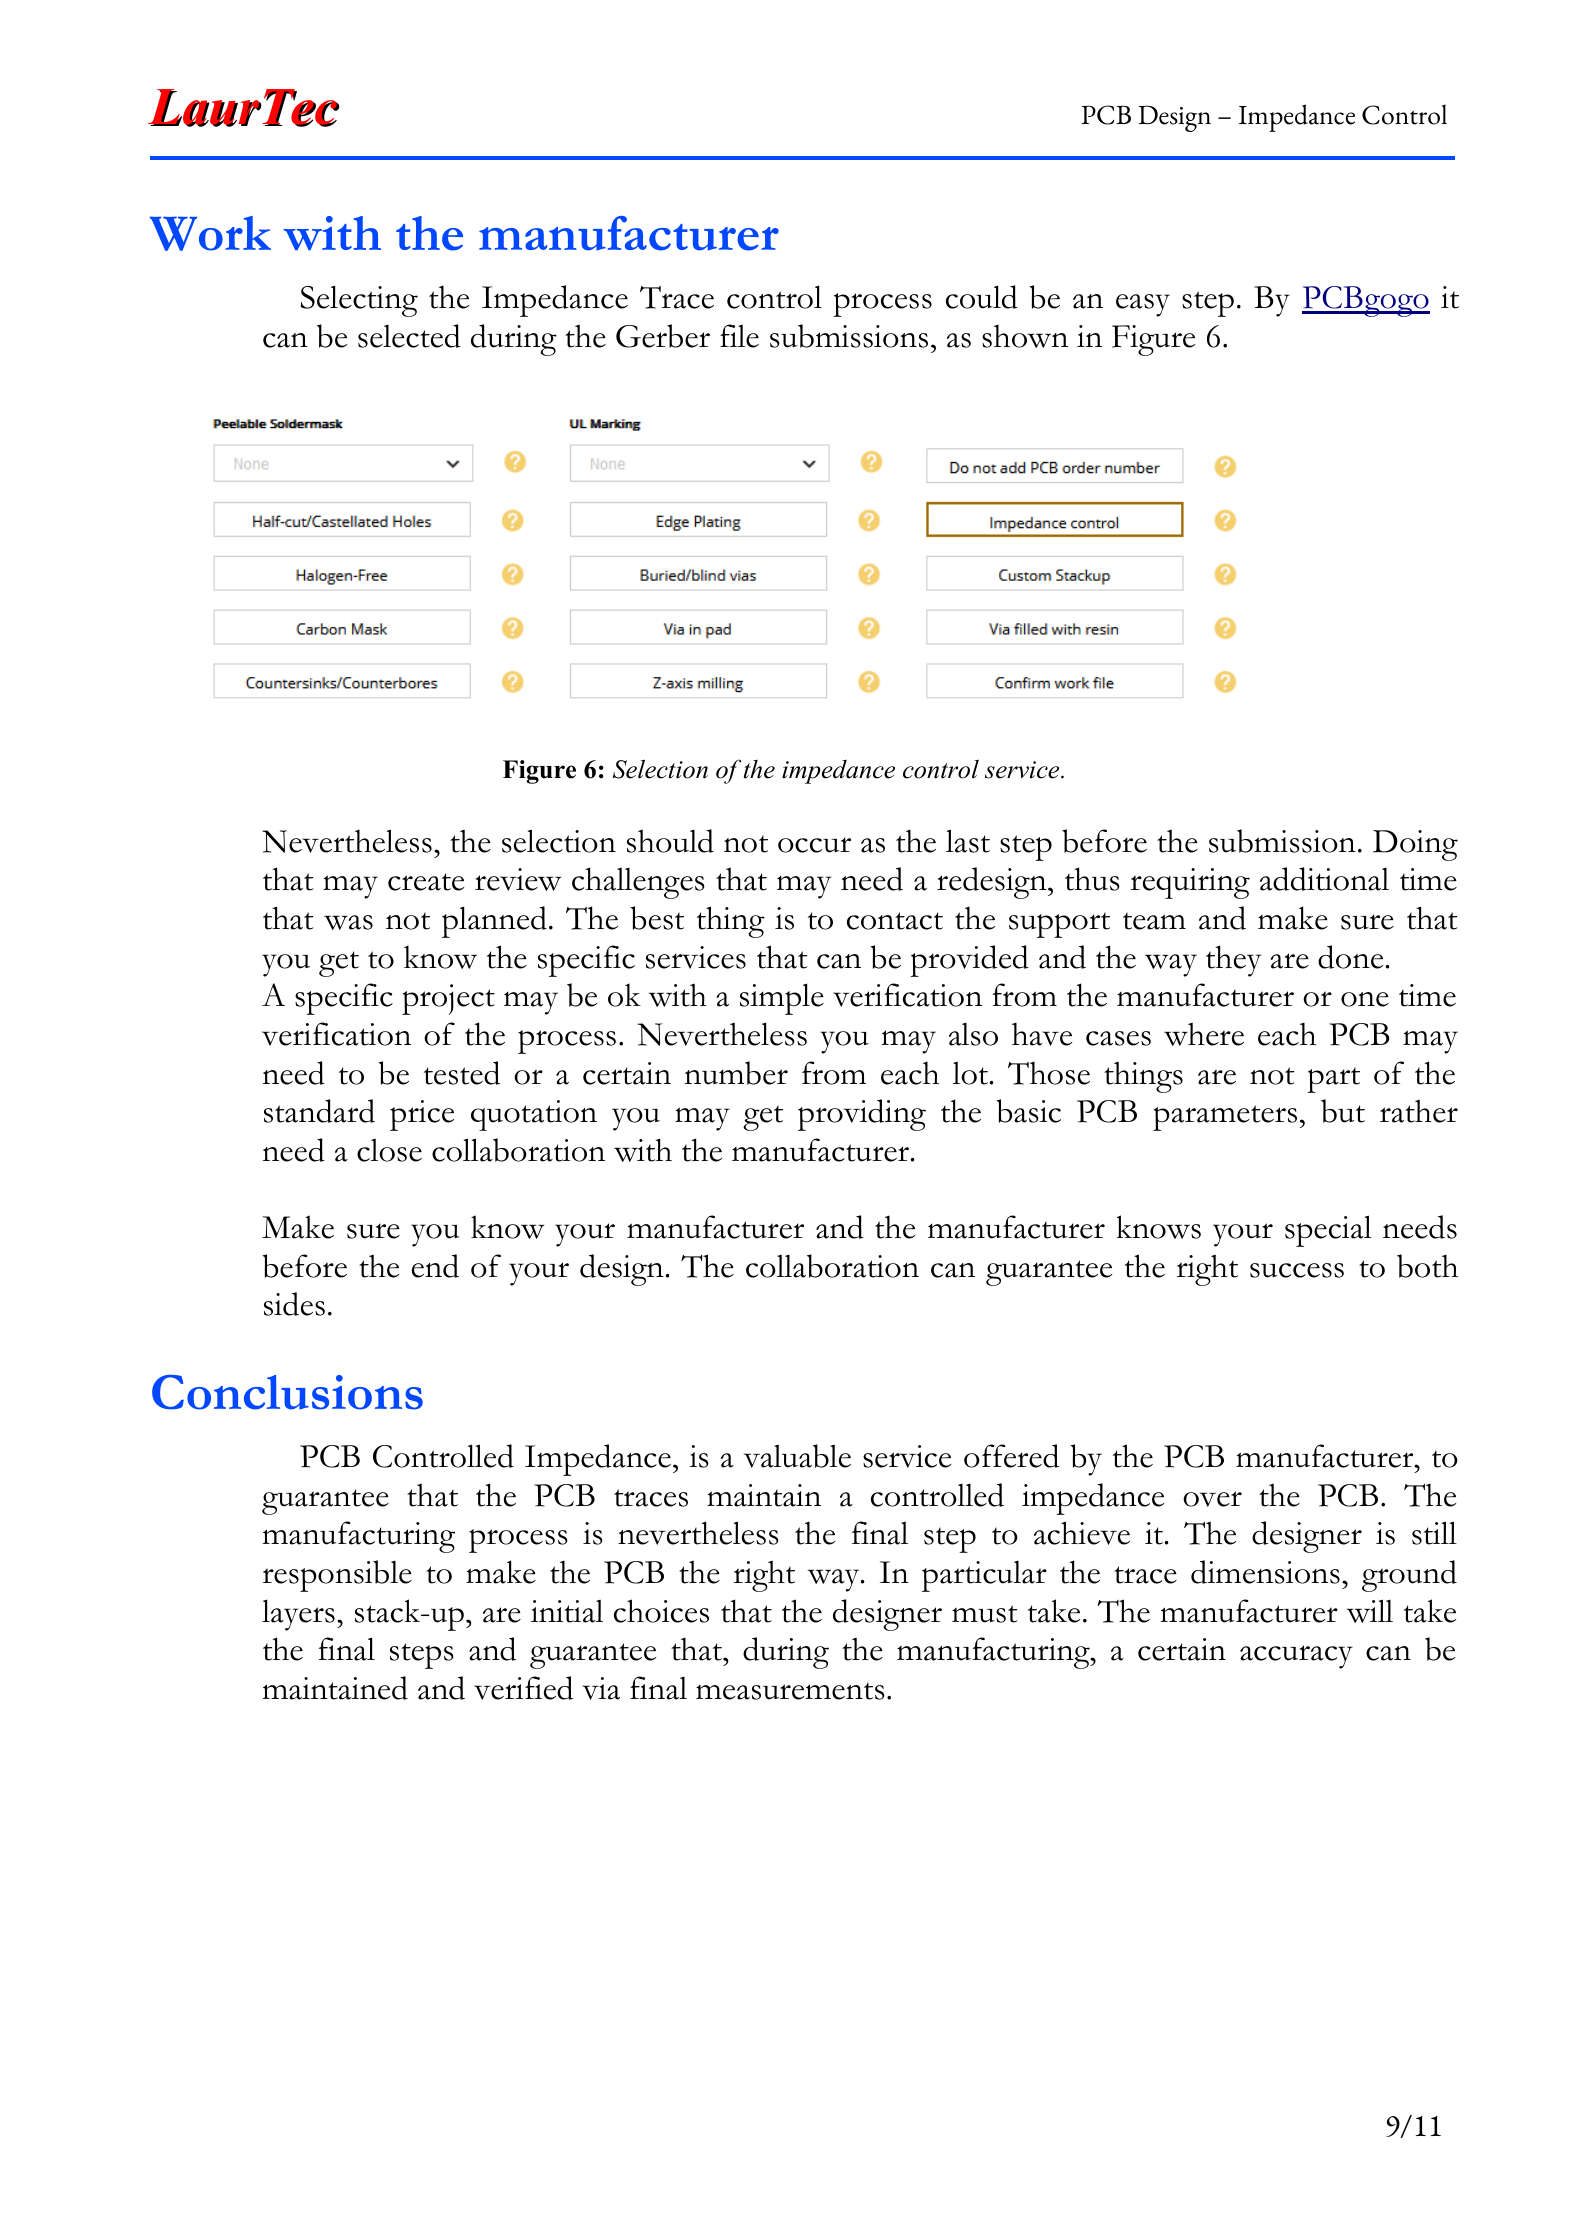 The image size is (1571, 2221). Describe the element at coordinates (1025, 336) in the document. I see `shown` at that location.
